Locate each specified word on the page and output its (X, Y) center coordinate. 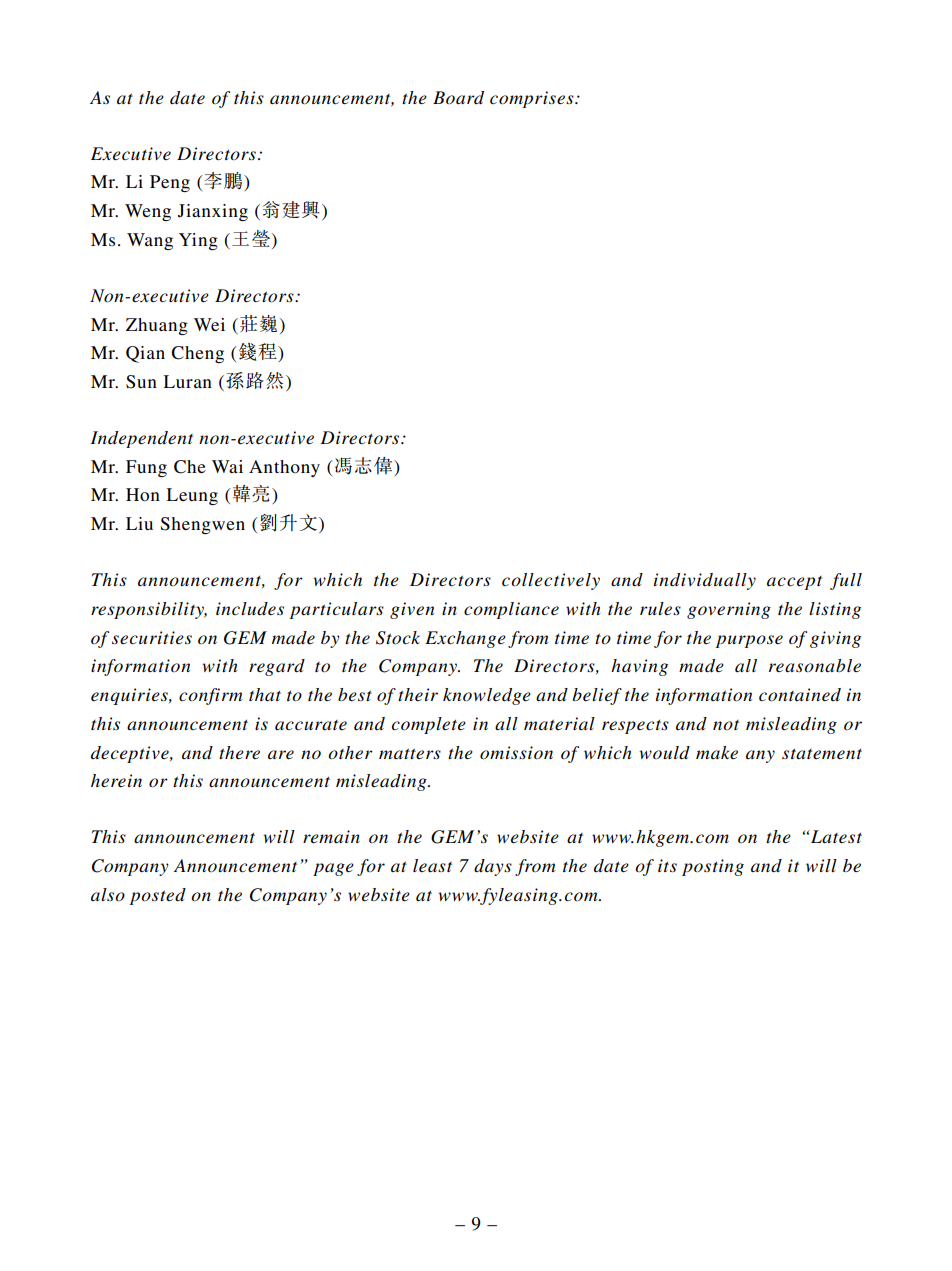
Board (458, 97)
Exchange (465, 639)
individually (705, 581)
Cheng (197, 354)
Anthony (284, 468)
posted (158, 896)
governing (729, 610)
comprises (533, 99)
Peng (170, 183)
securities (152, 637)
